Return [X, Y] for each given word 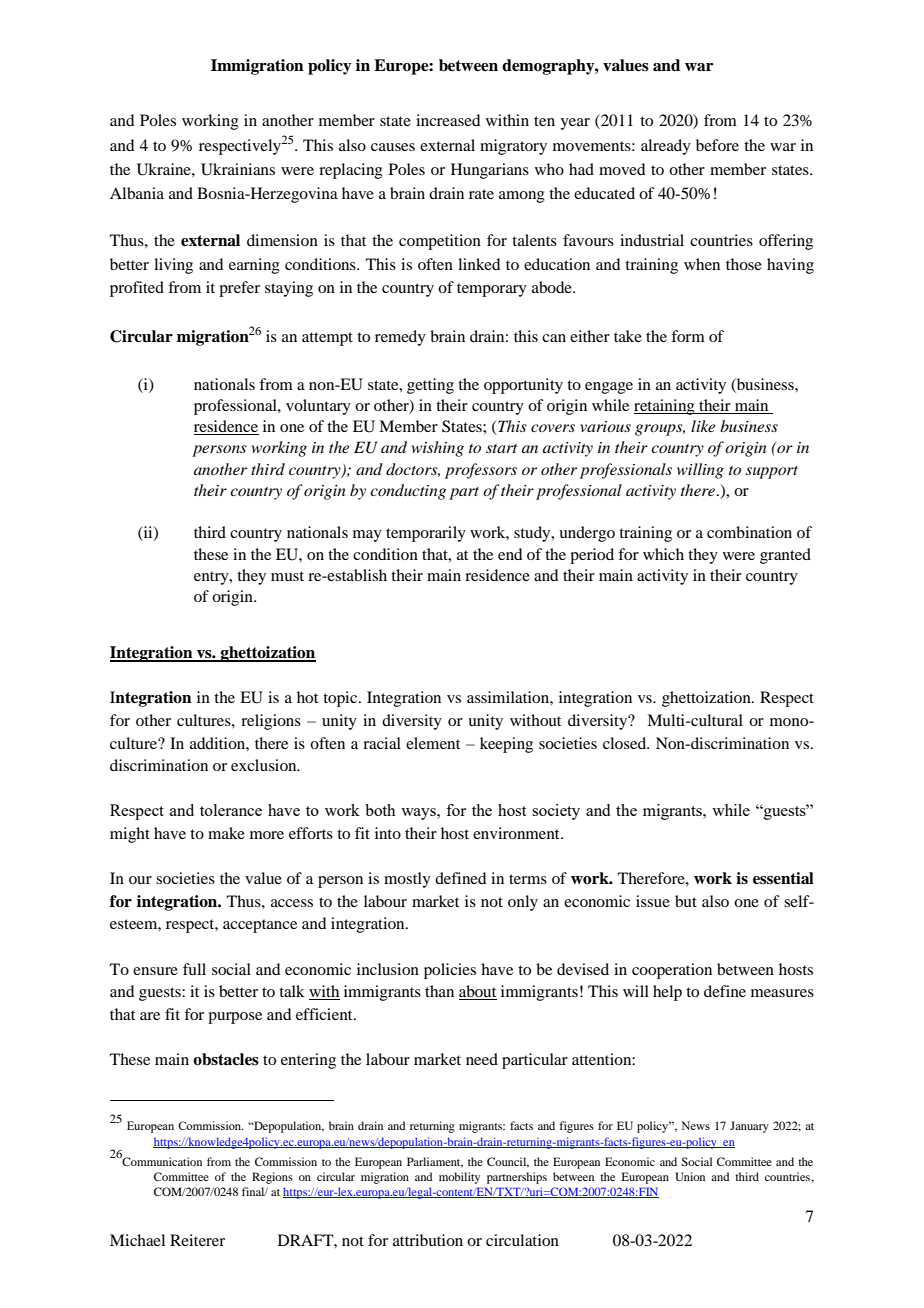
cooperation [672, 971]
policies [450, 971]
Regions [272, 1178]
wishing [438, 449]
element [433, 743]
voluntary [318, 407]
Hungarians [490, 171]
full [194, 969]
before [717, 145]
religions [271, 722]
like [703, 426]
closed [626, 743]
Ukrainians [238, 169]
